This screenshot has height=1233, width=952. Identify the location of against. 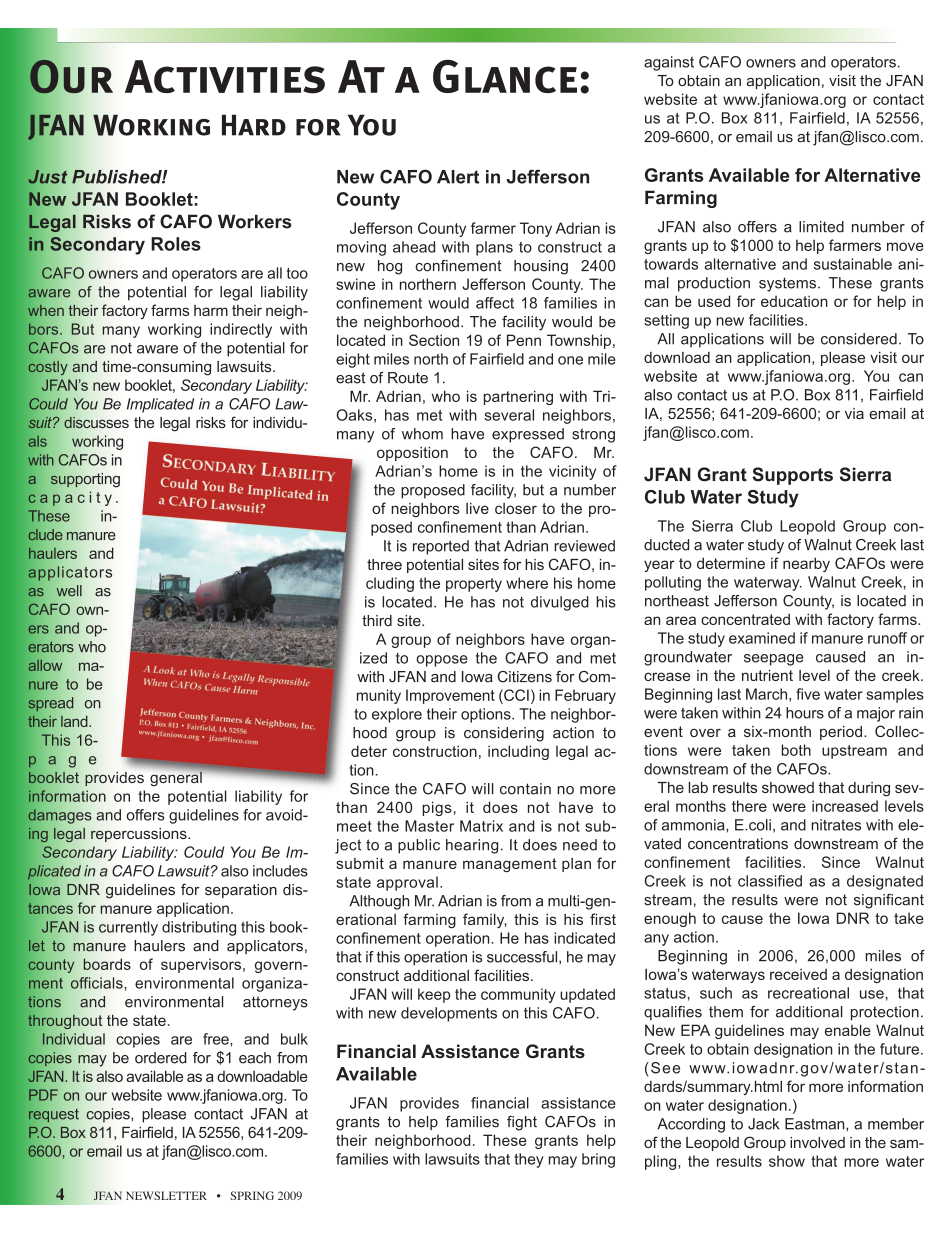
(669, 63).
